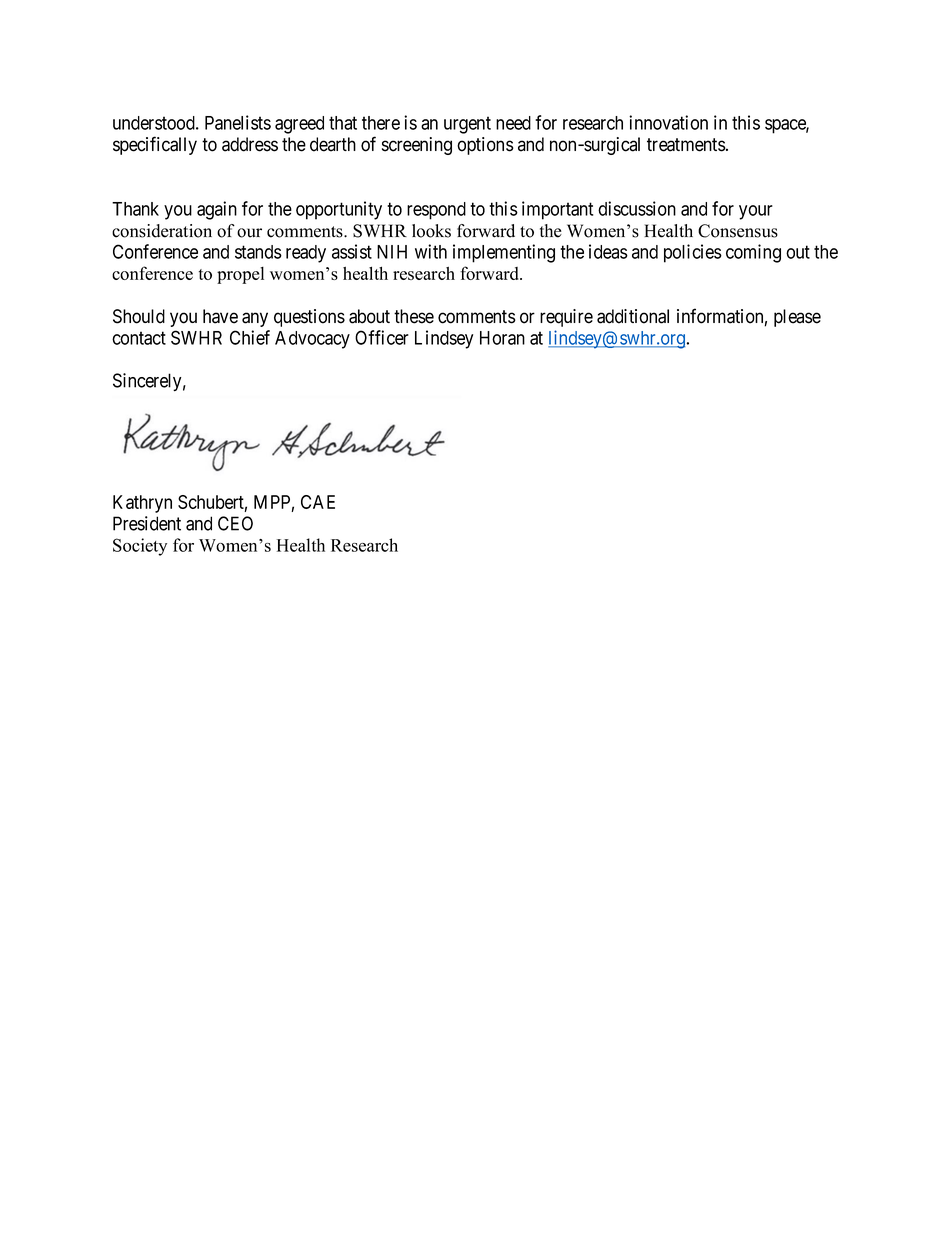 Image resolution: width=952 pixels, height=1233 pixels. What do you see at coordinates (467, 125) in the screenshot?
I see `urgent` at bounding box center [467, 125].
